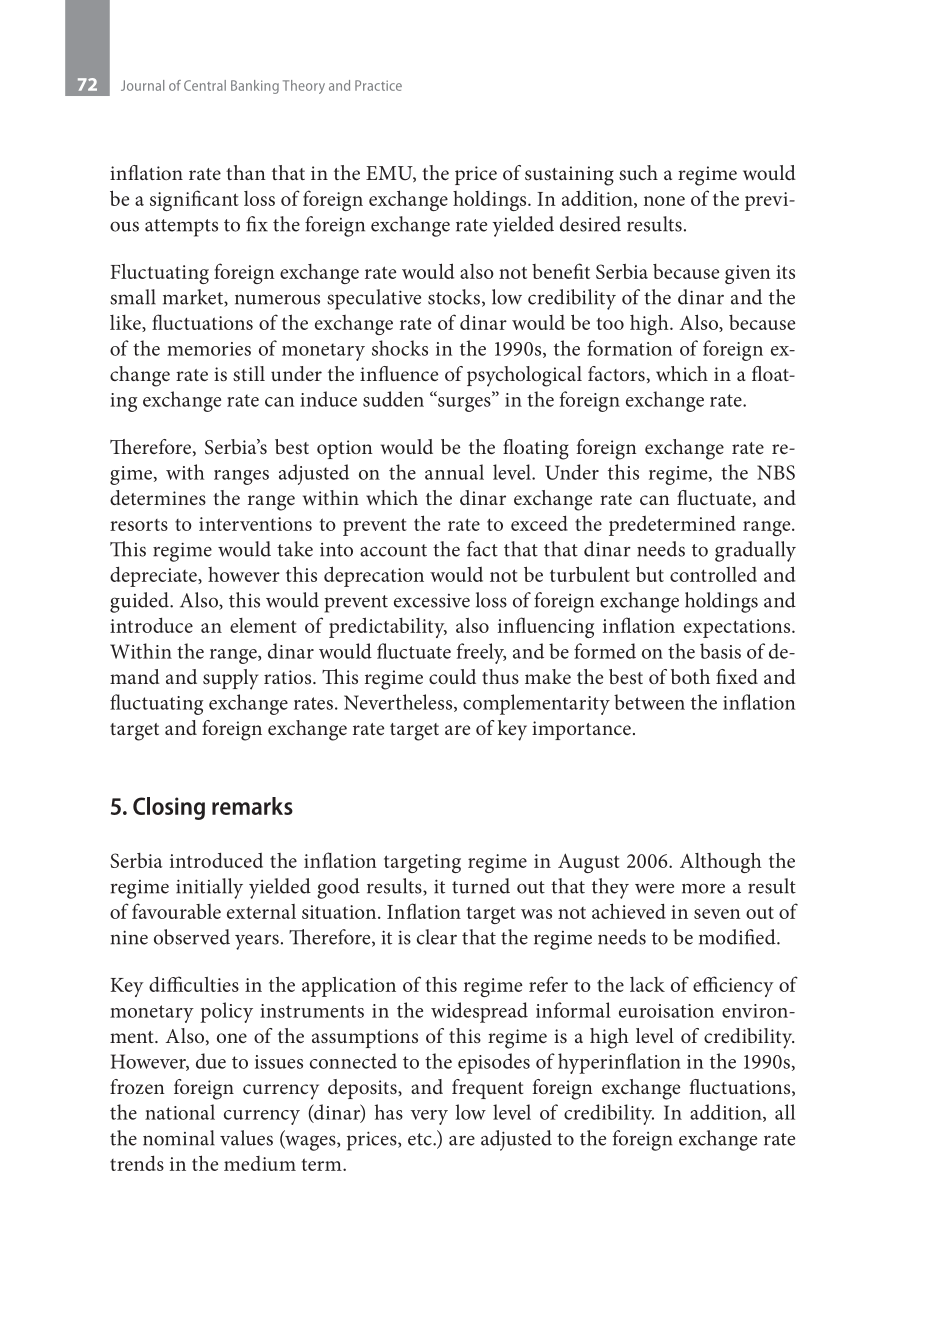  What do you see at coordinates (378, 85) in the screenshot?
I see `Practice` at bounding box center [378, 85].
